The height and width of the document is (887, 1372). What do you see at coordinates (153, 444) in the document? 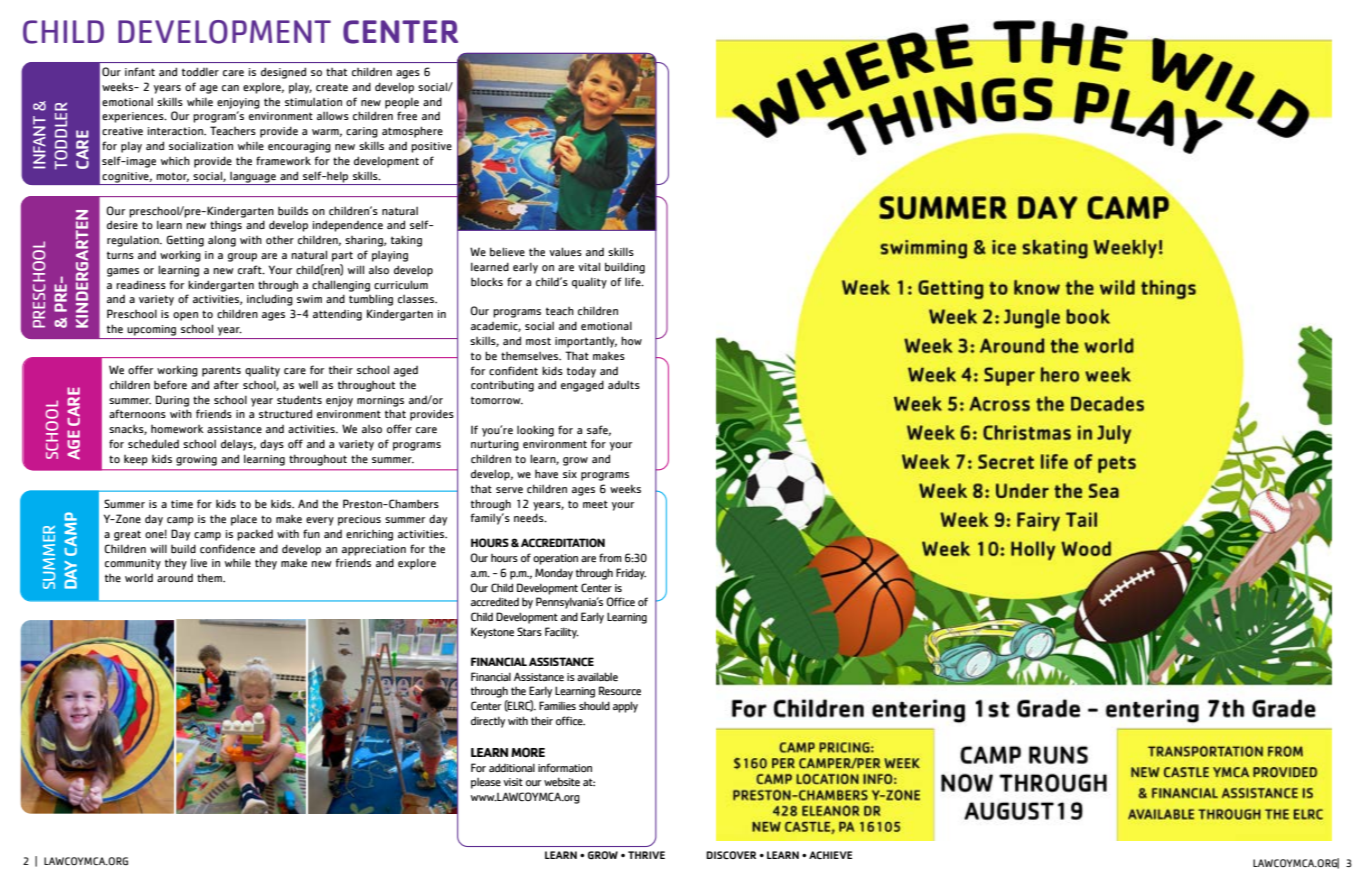
I see `scheduled` at bounding box center [153, 444].
